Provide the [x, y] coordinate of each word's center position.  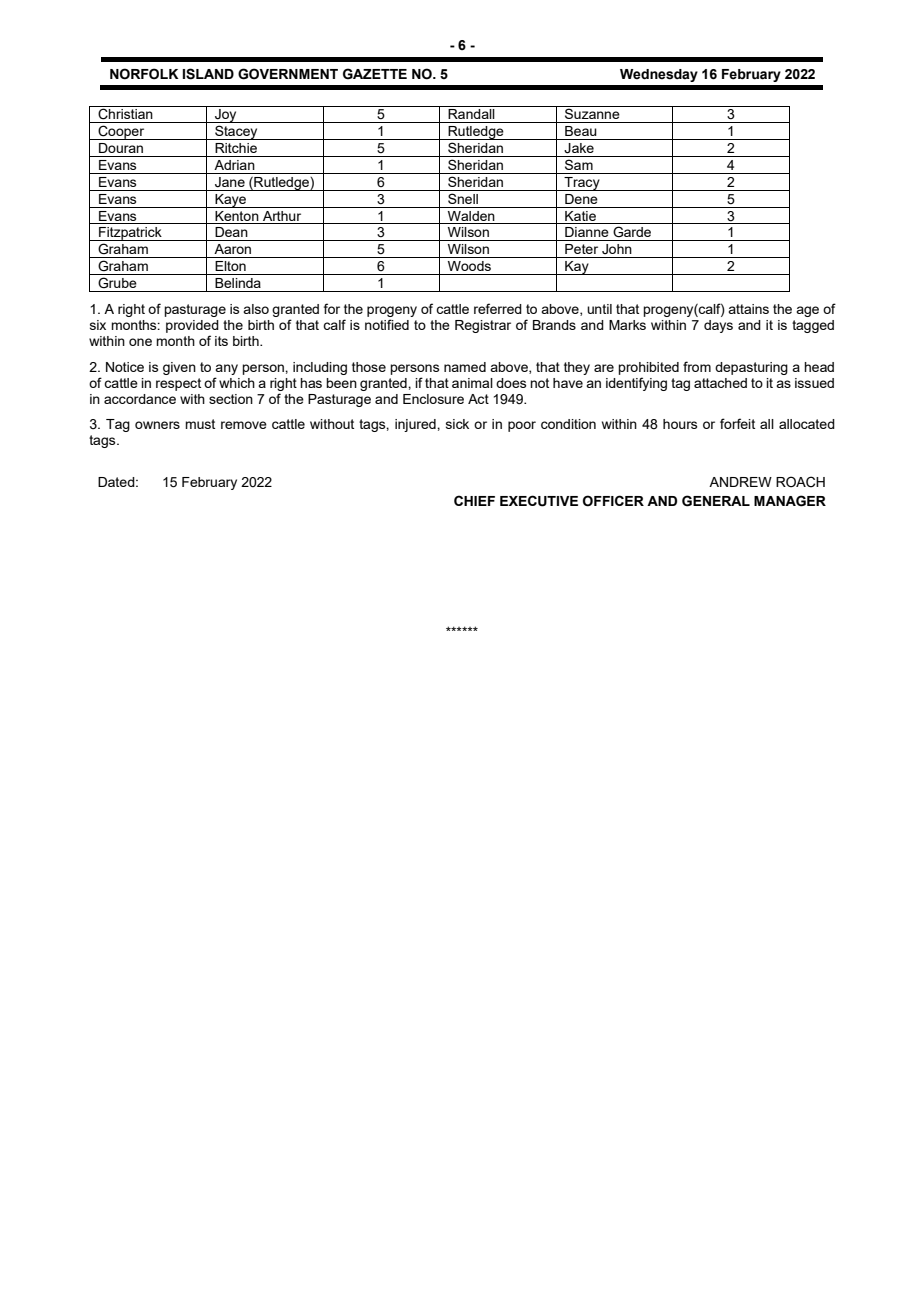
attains [748, 309]
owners [157, 425]
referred [498, 308]
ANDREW [740, 482]
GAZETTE [375, 74]
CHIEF [474, 500]
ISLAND [208, 74]
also [256, 309]
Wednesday [659, 75]
